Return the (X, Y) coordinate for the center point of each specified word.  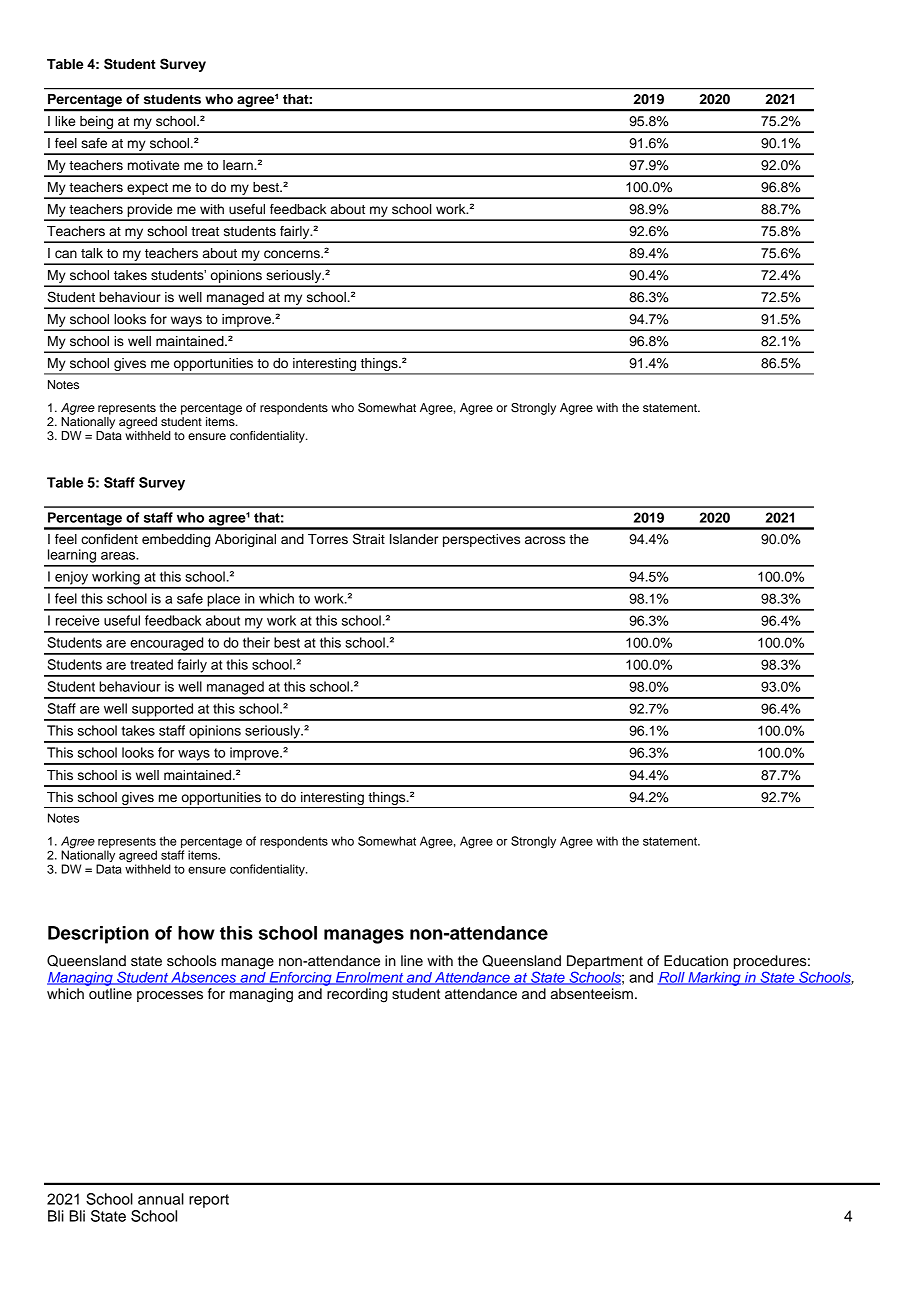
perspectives (481, 540)
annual (161, 1199)
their (256, 642)
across (545, 540)
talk (92, 253)
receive (78, 620)
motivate (153, 165)
